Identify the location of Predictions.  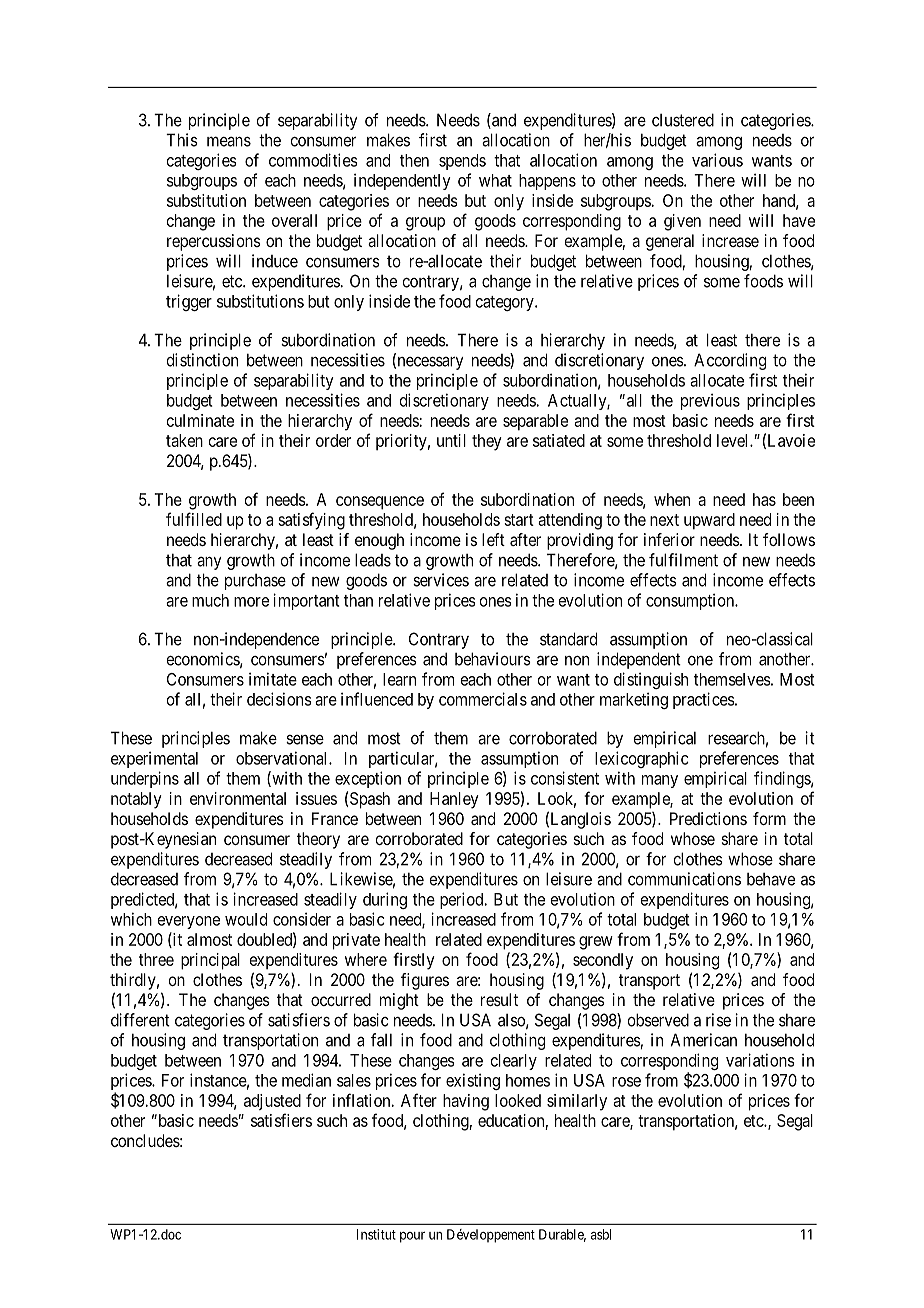
(708, 818).
